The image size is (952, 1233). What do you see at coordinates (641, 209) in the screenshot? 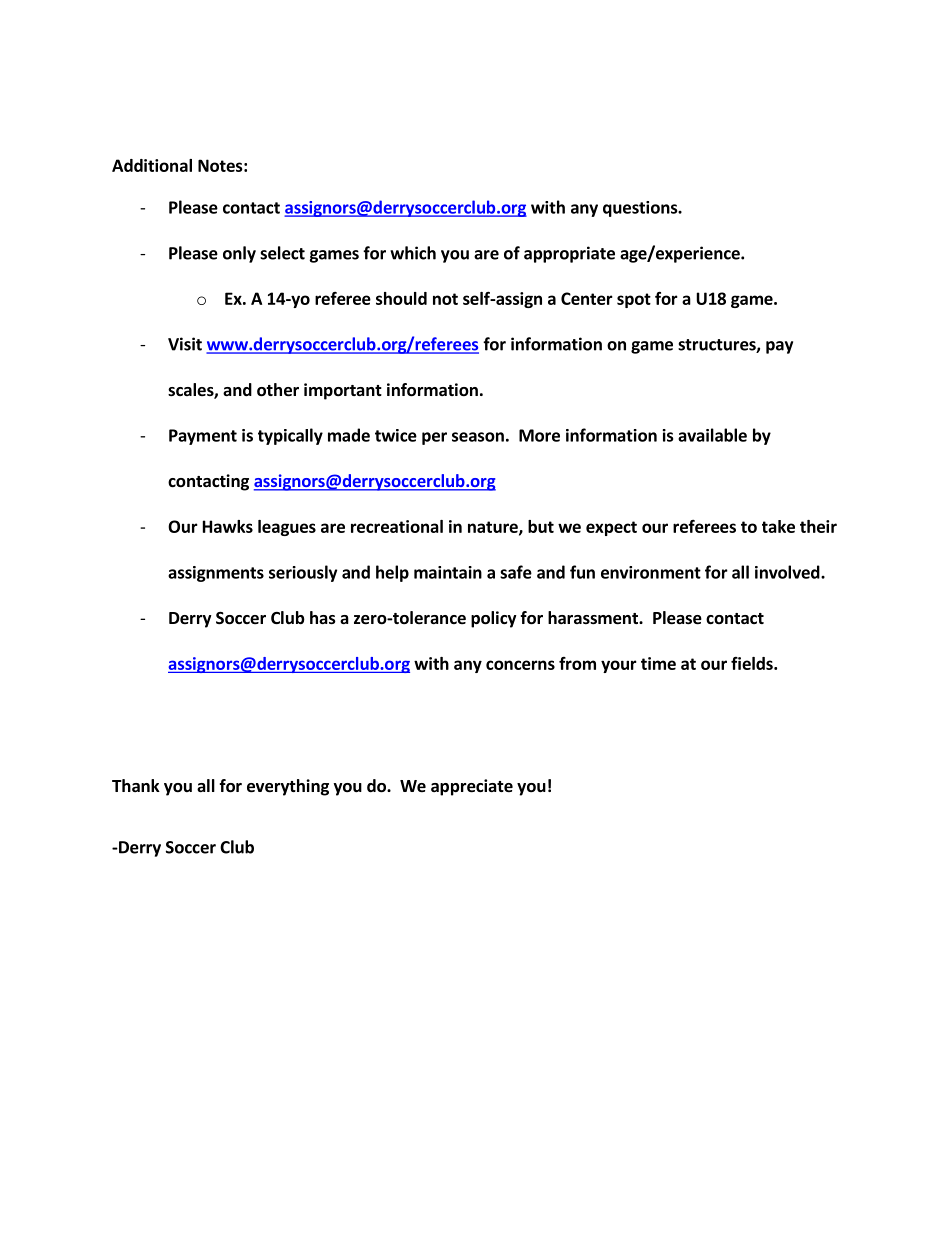
I see `questions` at bounding box center [641, 209].
